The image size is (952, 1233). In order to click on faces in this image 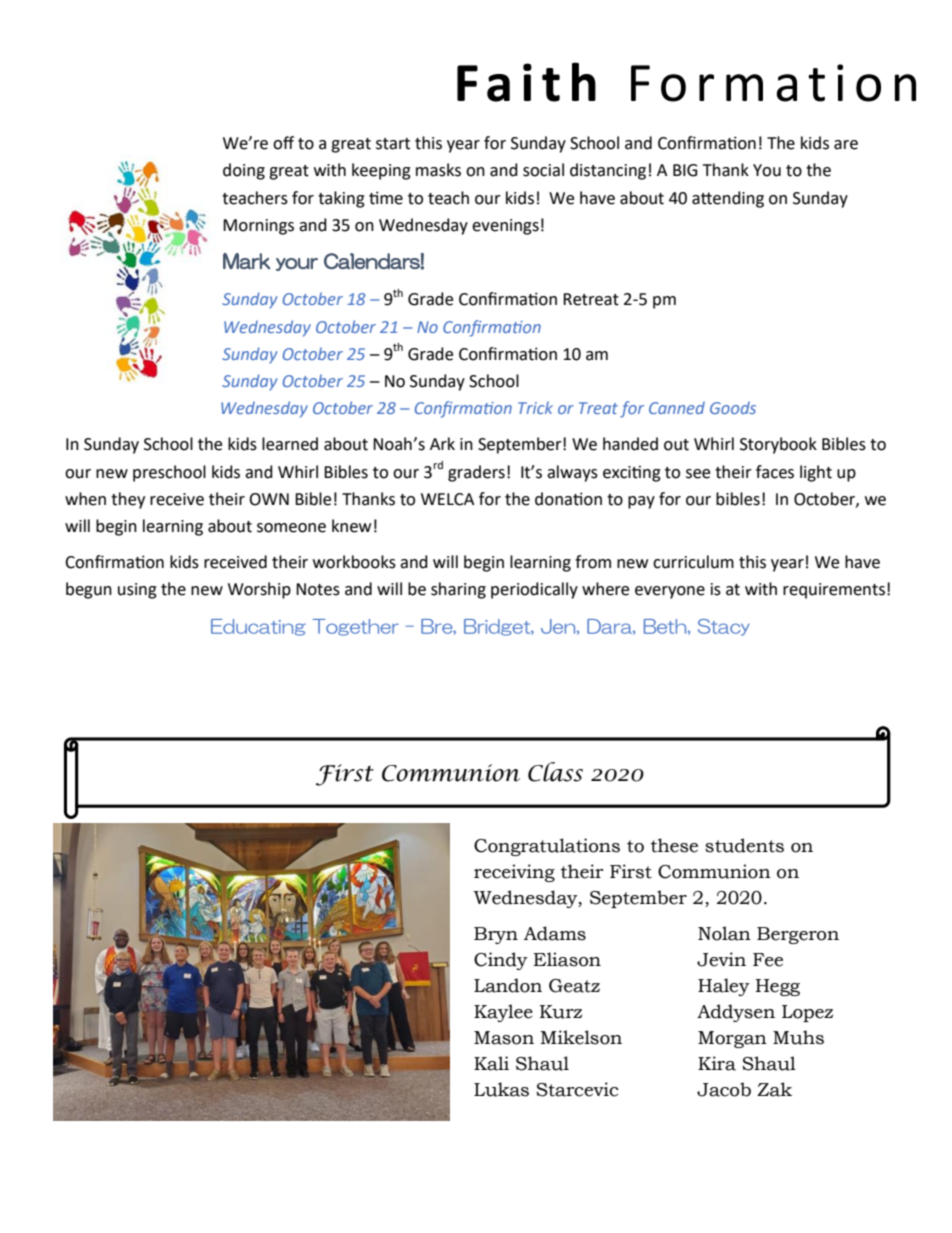, I will do `click(775, 472)`.
